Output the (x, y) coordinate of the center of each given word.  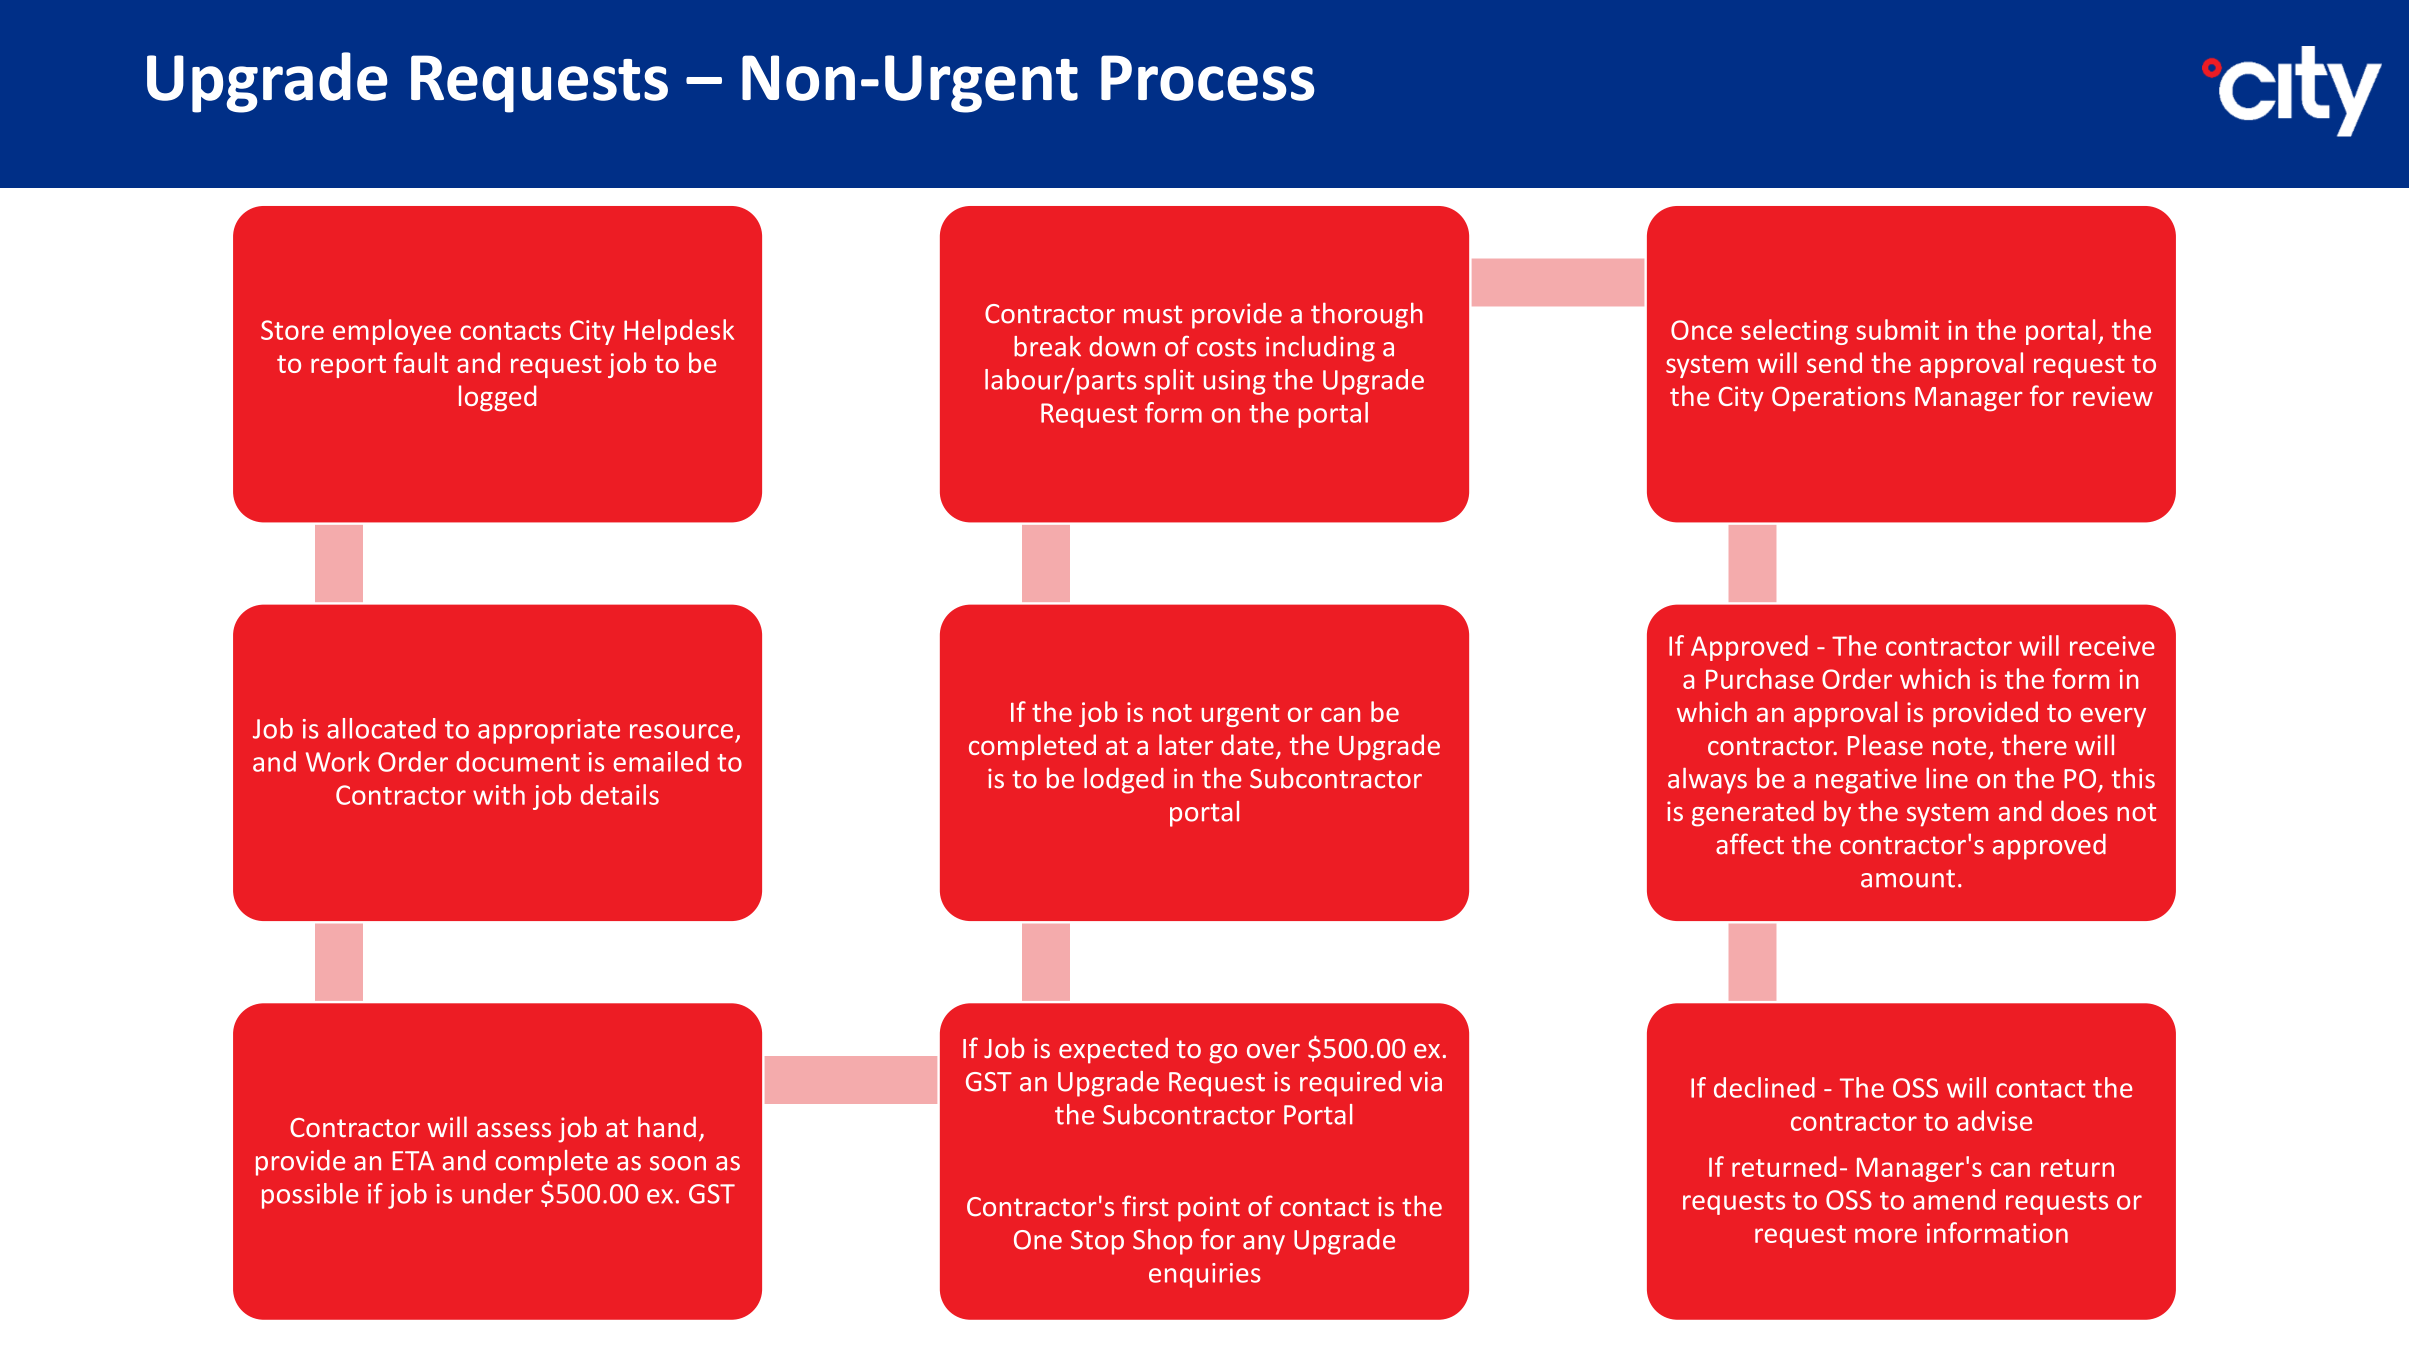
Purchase (1760, 678)
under (497, 1193)
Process (1208, 78)
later (1186, 744)
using (1235, 382)
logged (497, 398)
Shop (1162, 1242)
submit (1897, 329)
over (1273, 1051)
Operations (1838, 398)
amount (1908, 878)
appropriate (549, 731)
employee (392, 332)
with (499, 794)
